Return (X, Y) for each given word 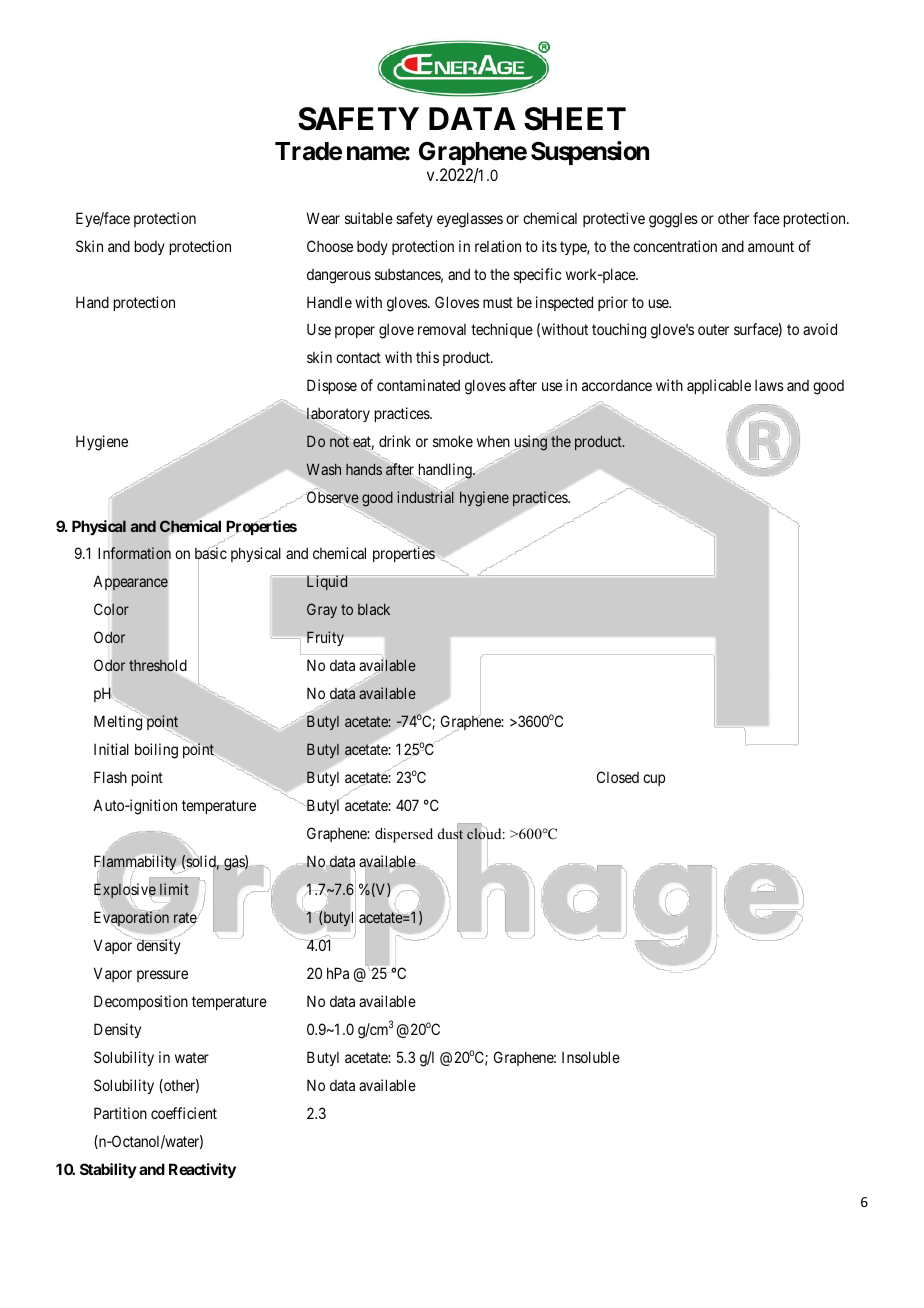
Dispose (332, 386)
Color (111, 609)
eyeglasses (470, 220)
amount (771, 246)
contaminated (418, 385)
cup (654, 780)
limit (174, 889)
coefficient (184, 1113)
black (374, 609)
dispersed (404, 835)
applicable (719, 386)
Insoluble (591, 1057)
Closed (618, 777)
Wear (323, 218)
